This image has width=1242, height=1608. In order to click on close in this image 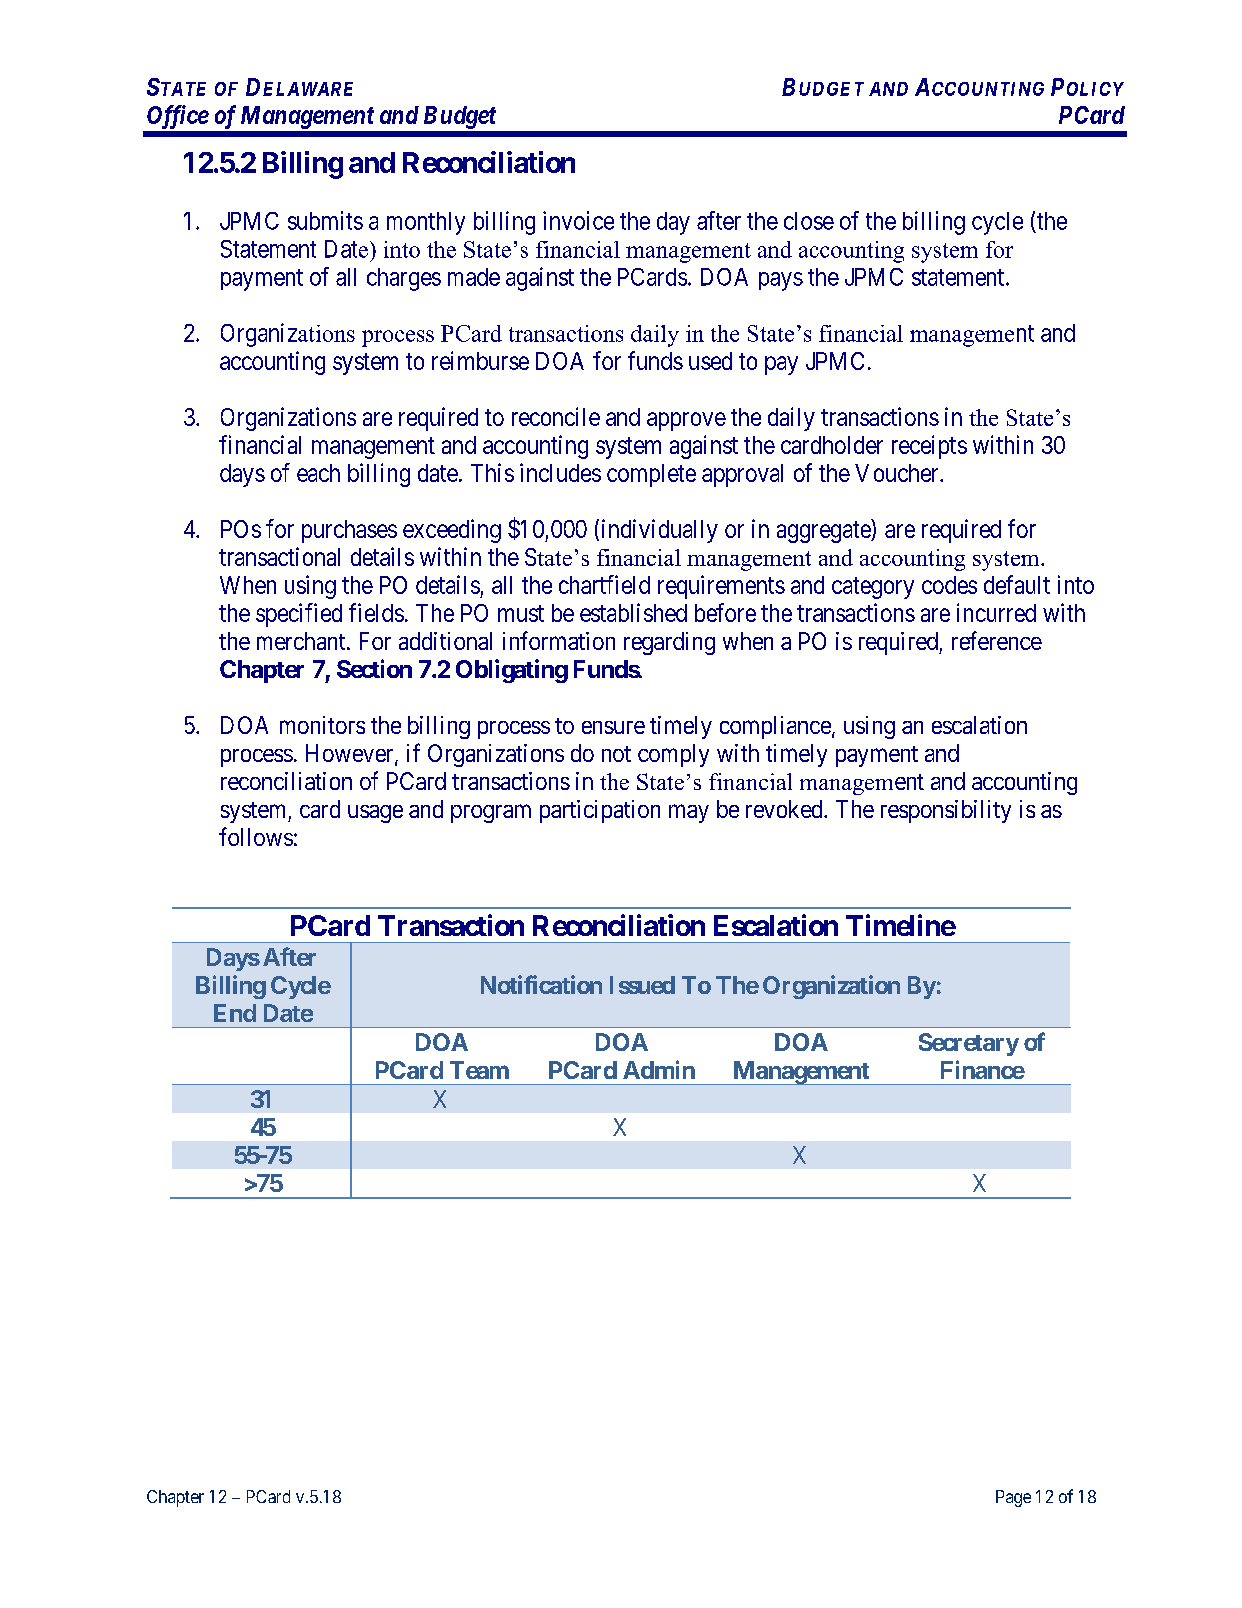, I will do `click(809, 221)`.
